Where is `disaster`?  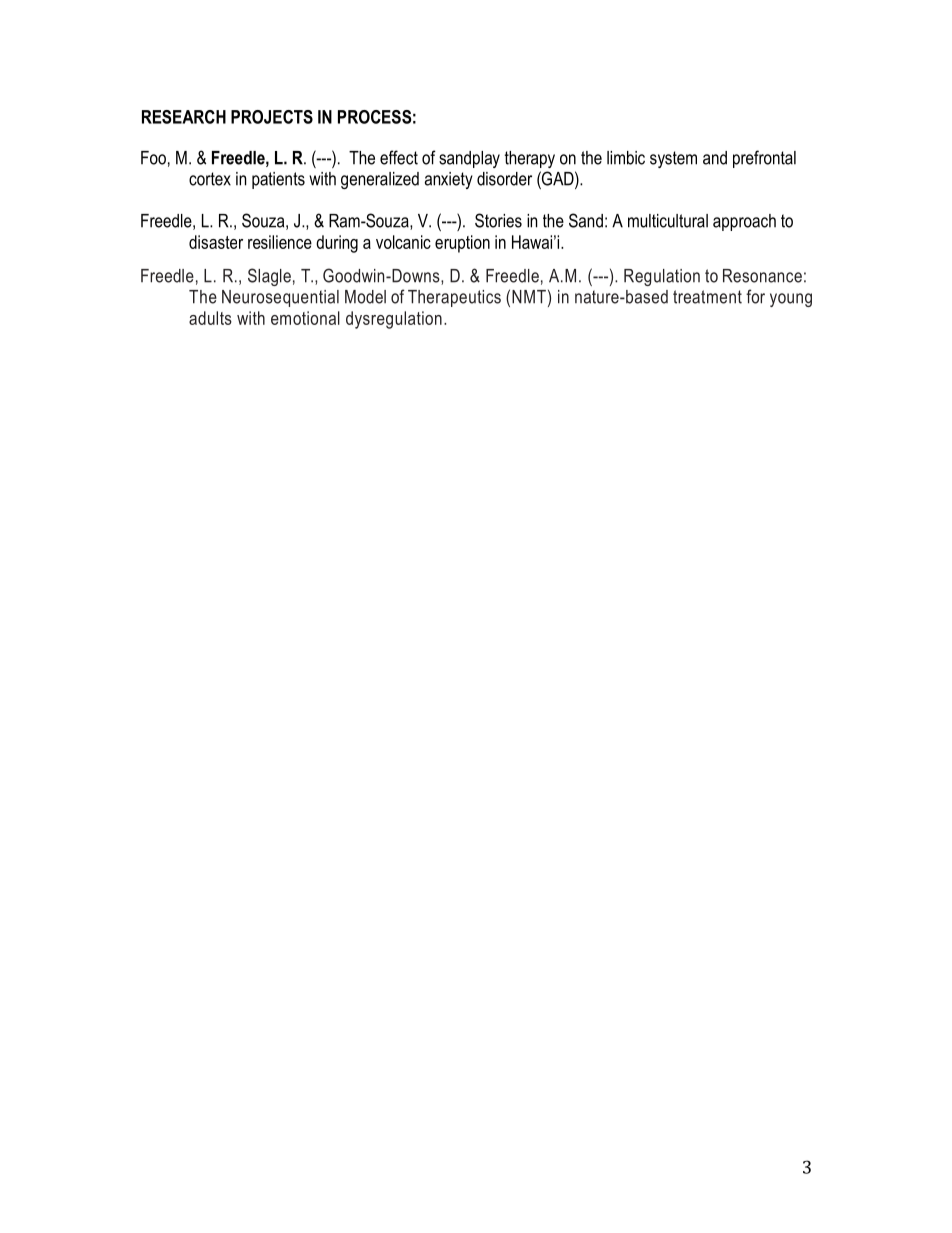
disaster is located at coordinates (216, 242).
